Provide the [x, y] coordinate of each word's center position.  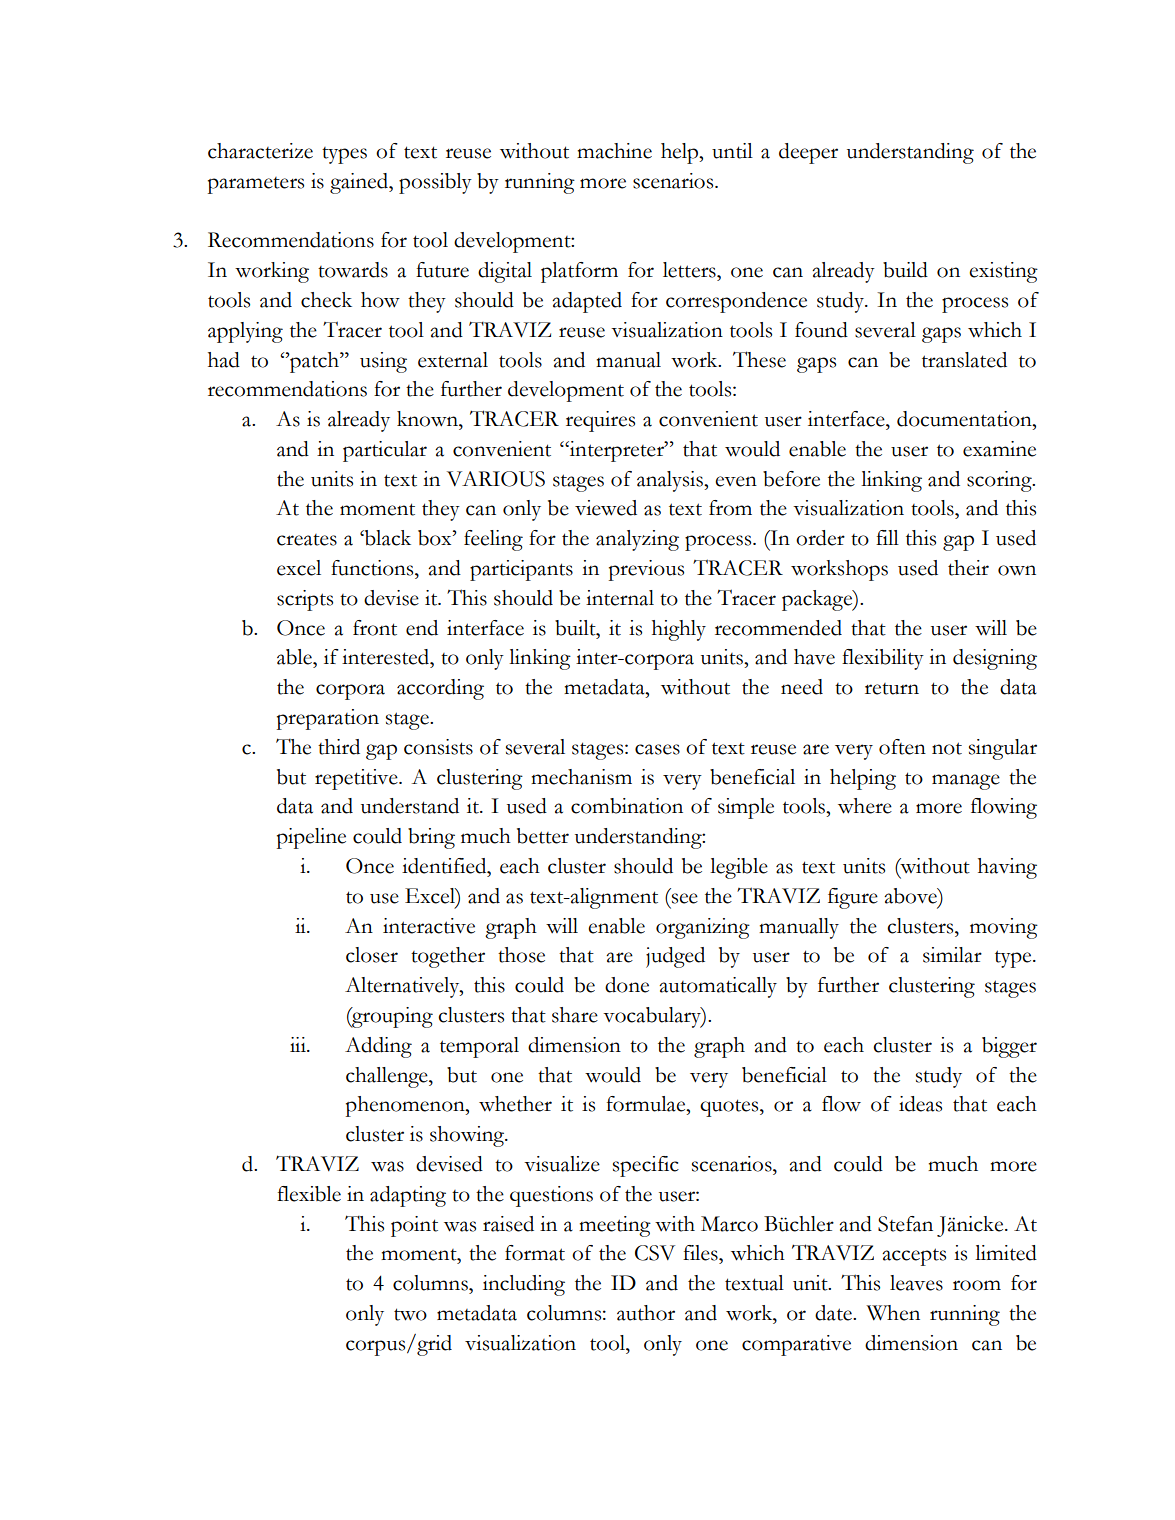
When [893, 1313]
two [410, 1314]
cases [657, 749]
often [902, 747]
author [646, 1313]
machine [614, 151]
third [339, 747]
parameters [256, 185]
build [905, 270]
